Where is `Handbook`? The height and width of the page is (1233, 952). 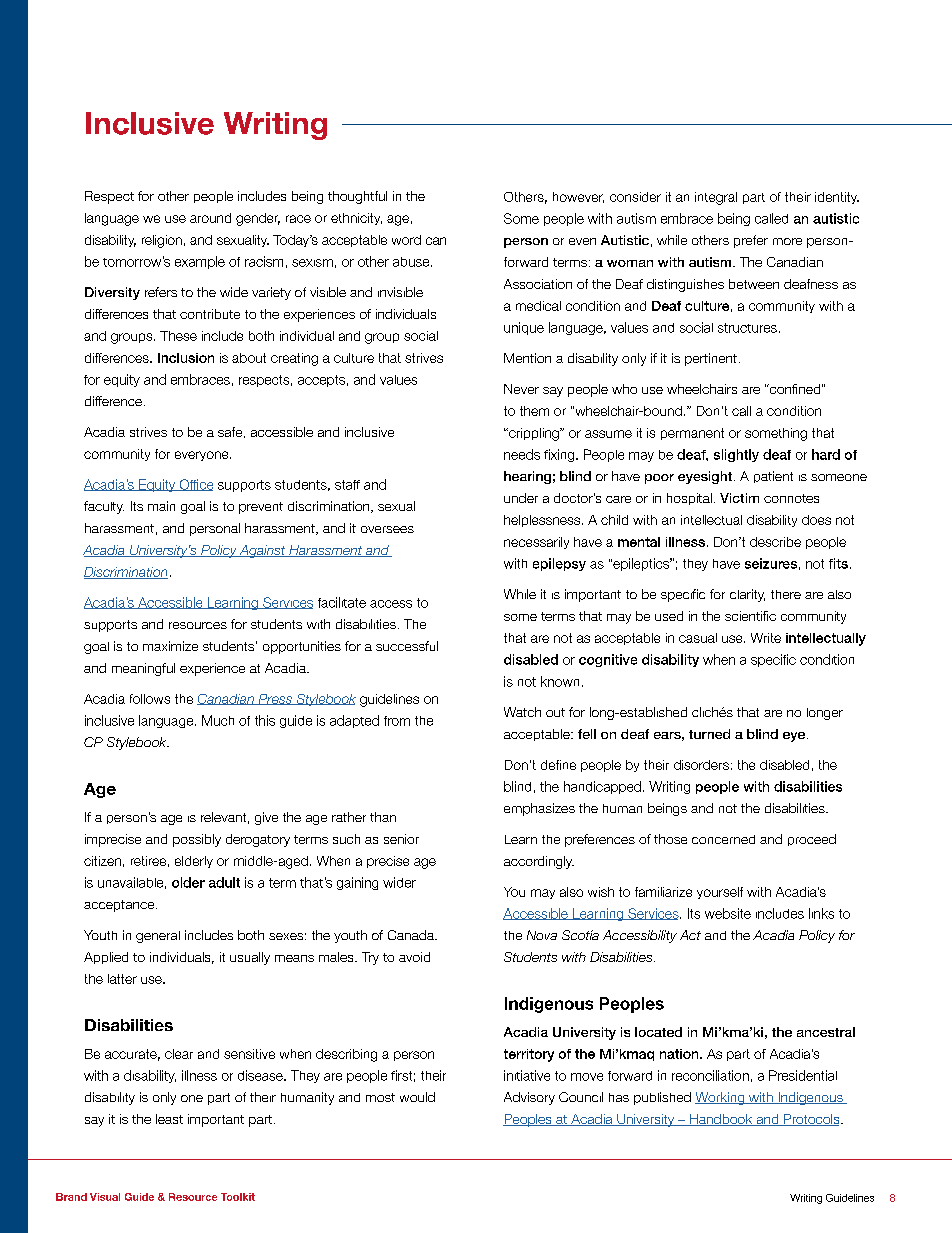
Handbook is located at coordinates (721, 1120).
